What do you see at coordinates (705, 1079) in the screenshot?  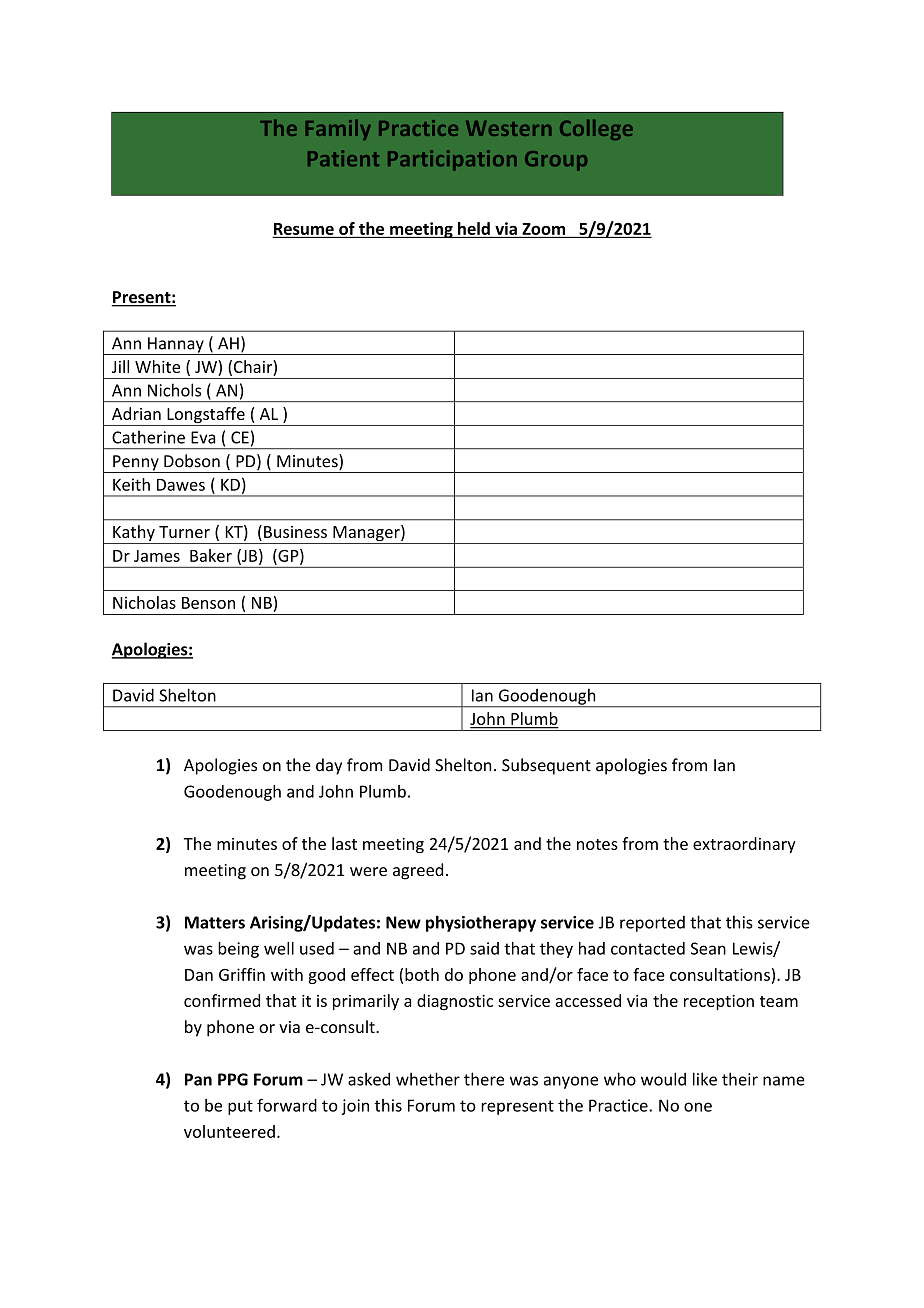 I see `like` at bounding box center [705, 1079].
